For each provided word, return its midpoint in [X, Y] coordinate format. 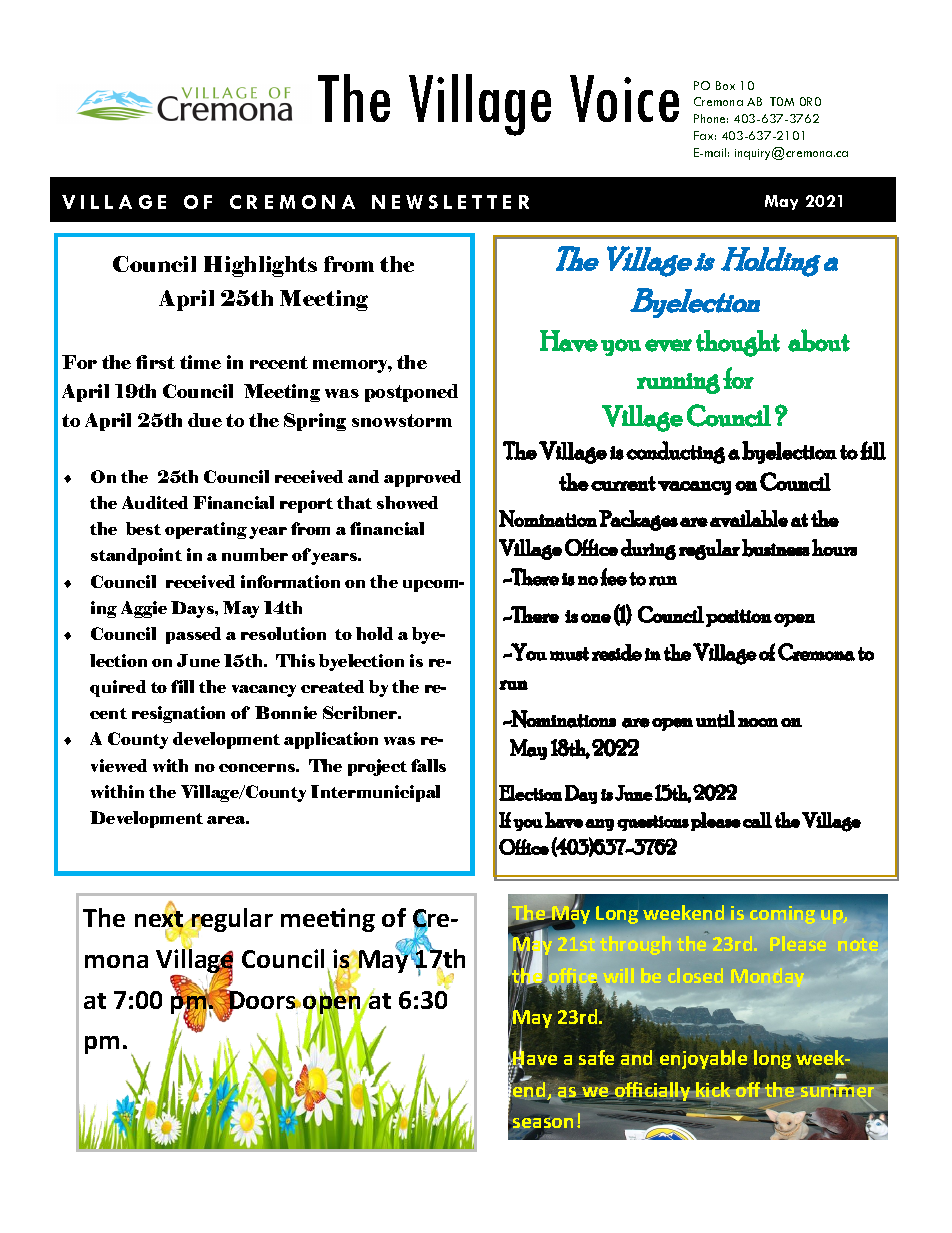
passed [193, 635]
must [569, 654]
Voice [624, 98]
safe [596, 1057]
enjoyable [703, 1059]
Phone [711, 118]
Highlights [260, 266]
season [542, 1125]
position [739, 618]
